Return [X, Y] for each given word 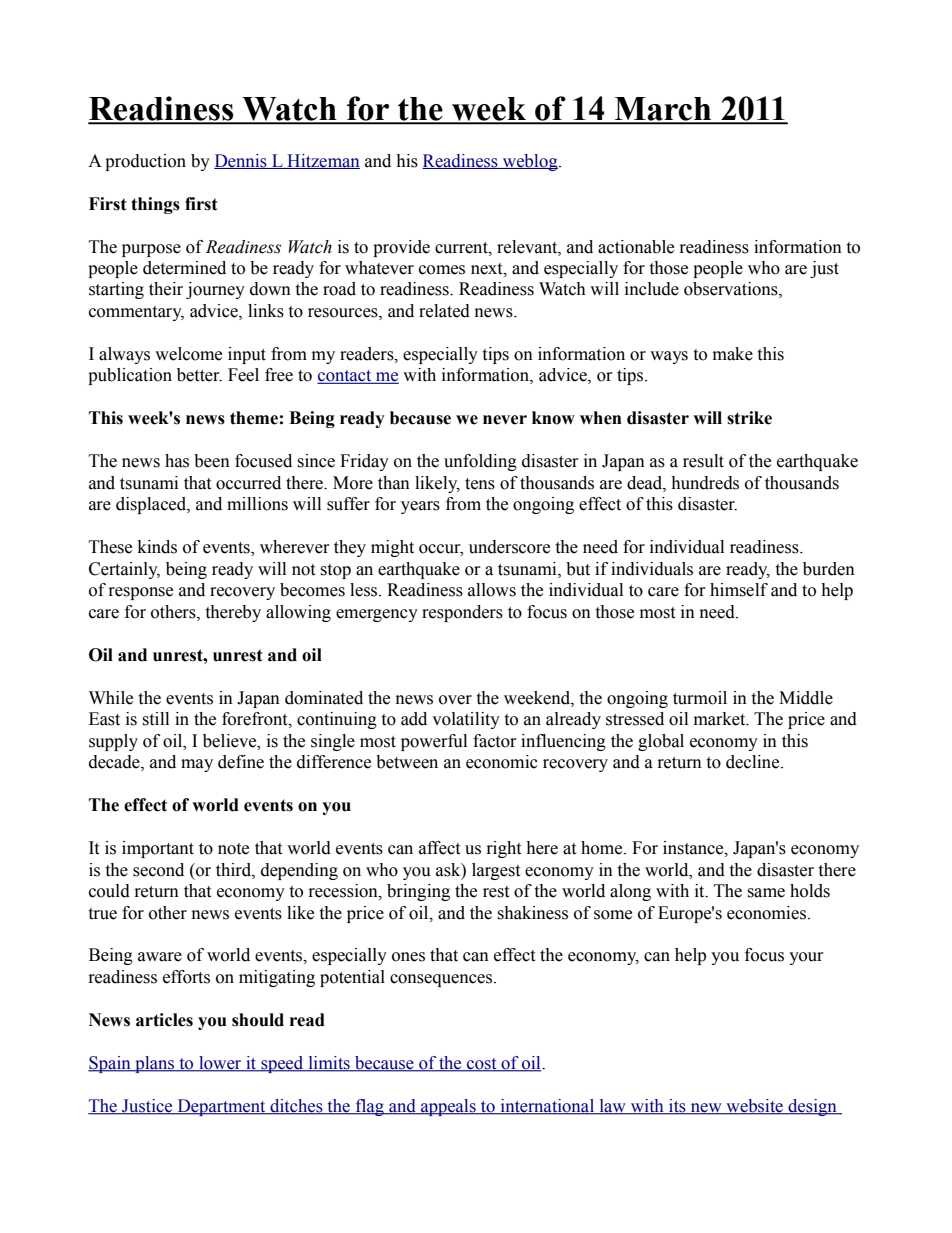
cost [482, 1065]
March [663, 110]
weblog [530, 162]
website [755, 1107]
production [145, 162]
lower [220, 1064]
